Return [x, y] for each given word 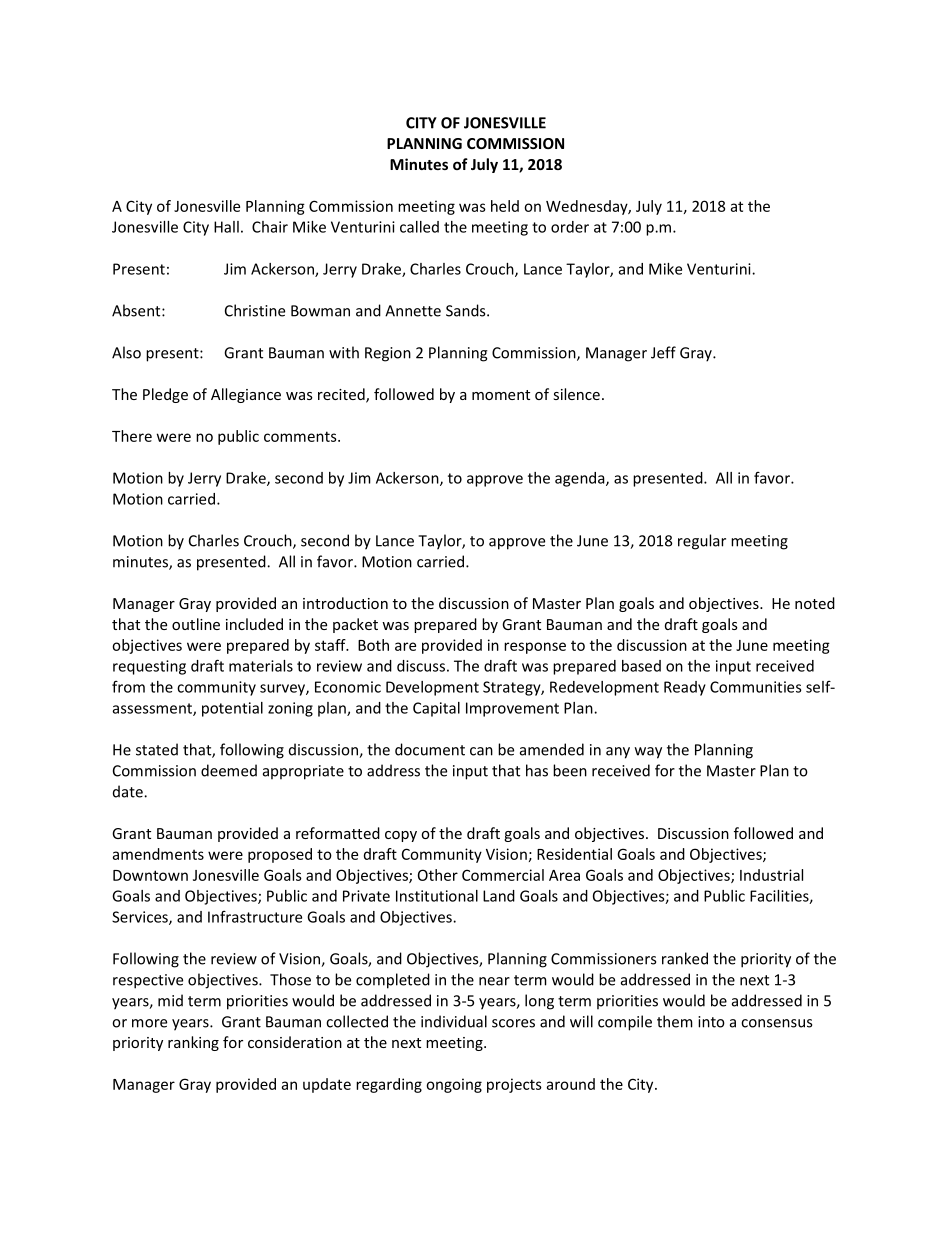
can [481, 751]
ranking [193, 1043]
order [570, 227]
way [648, 753]
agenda [581, 479]
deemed [229, 770]
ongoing [454, 1085]
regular [702, 542]
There [132, 436]
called [419, 227]
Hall [226, 227]
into [711, 1022]
